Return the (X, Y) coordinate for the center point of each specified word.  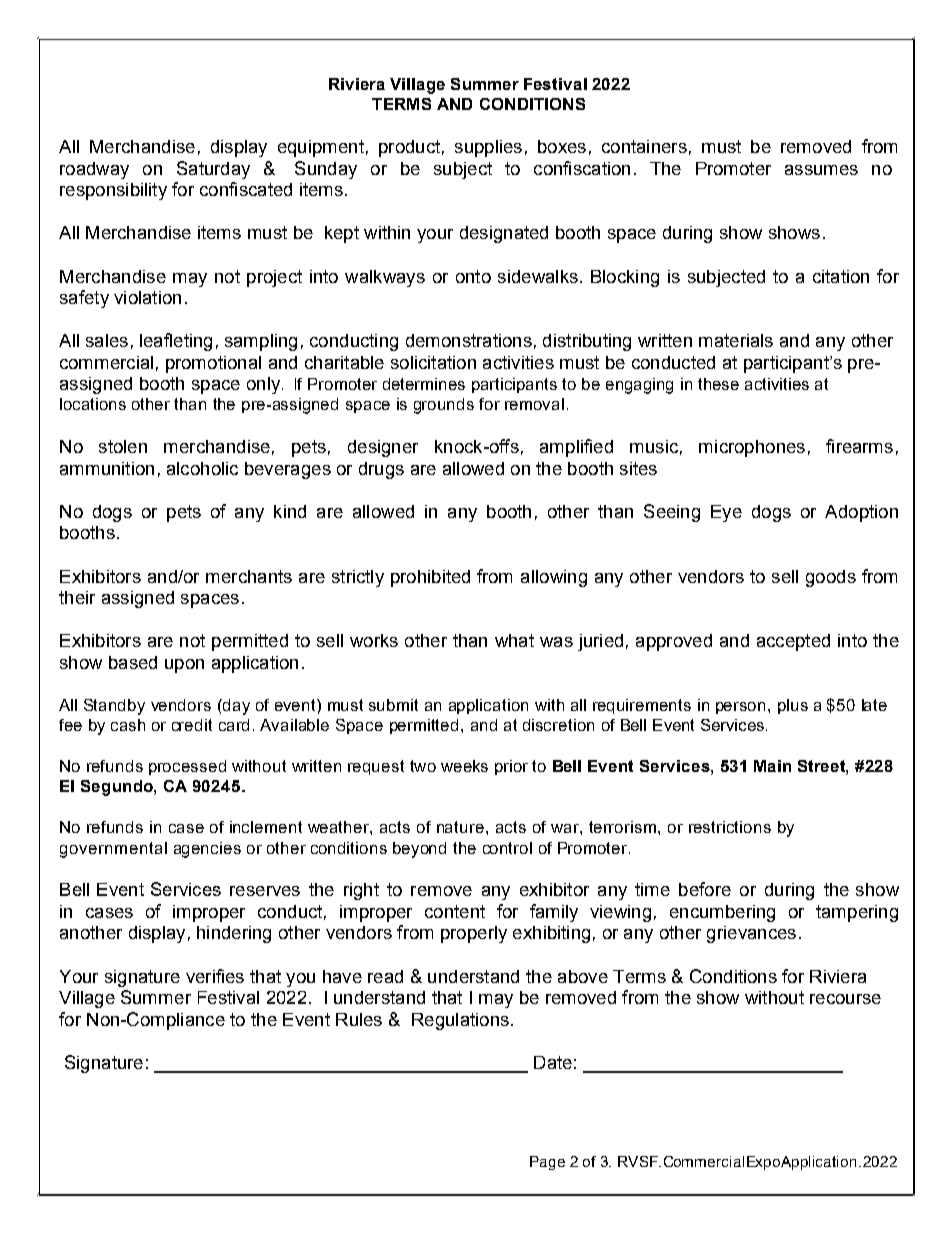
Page (547, 1163)
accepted (793, 642)
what (514, 640)
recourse (845, 999)
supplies (488, 148)
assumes (821, 170)
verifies (215, 976)
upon (184, 666)
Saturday (213, 170)
